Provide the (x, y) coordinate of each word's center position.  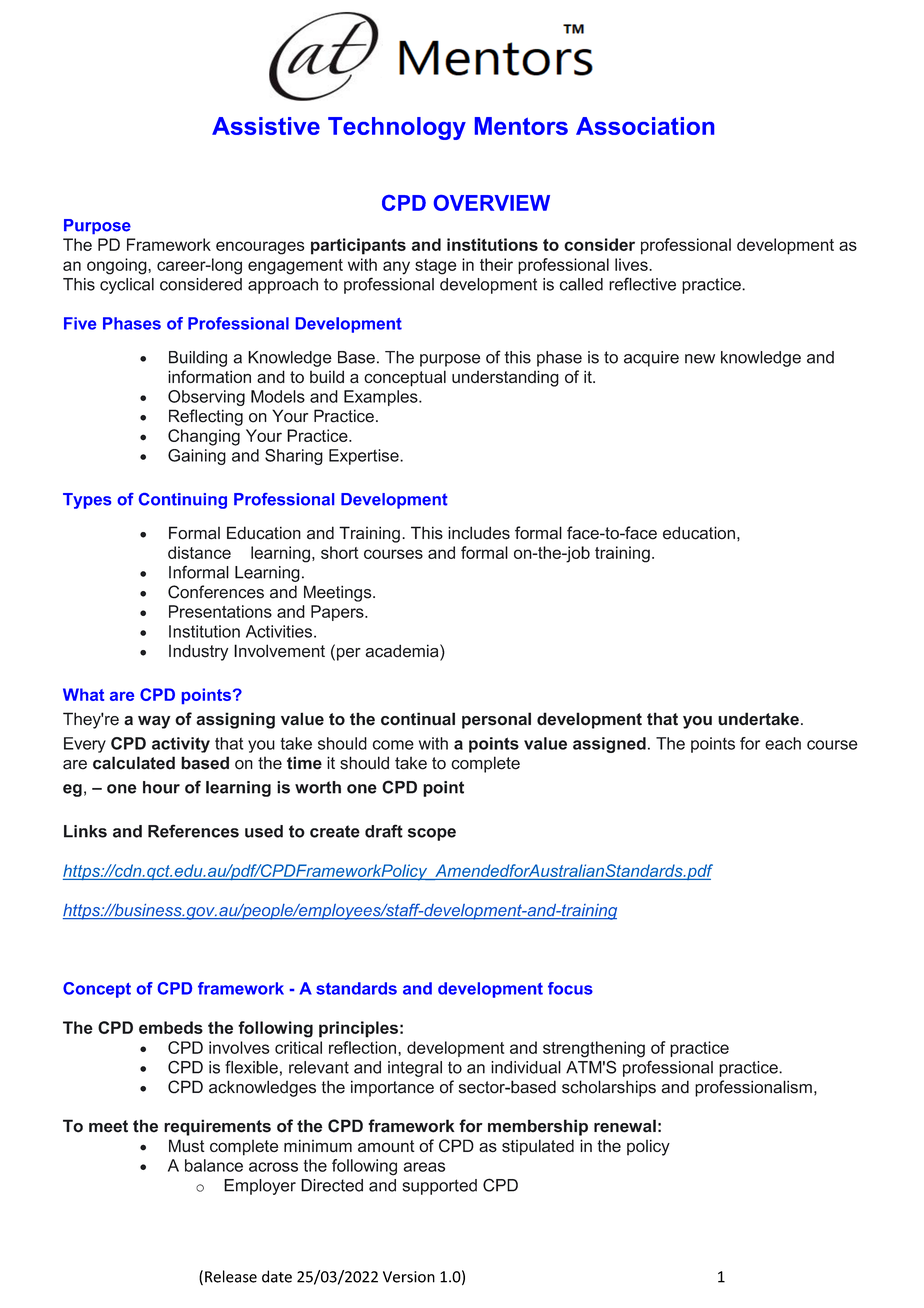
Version (409, 1277)
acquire (651, 359)
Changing (204, 437)
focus (570, 988)
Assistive (266, 126)
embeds (171, 1027)
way (154, 722)
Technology (397, 128)
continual (418, 719)
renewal (625, 1126)
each (783, 743)
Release (231, 1276)
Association (645, 126)
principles (358, 1029)
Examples (382, 398)
